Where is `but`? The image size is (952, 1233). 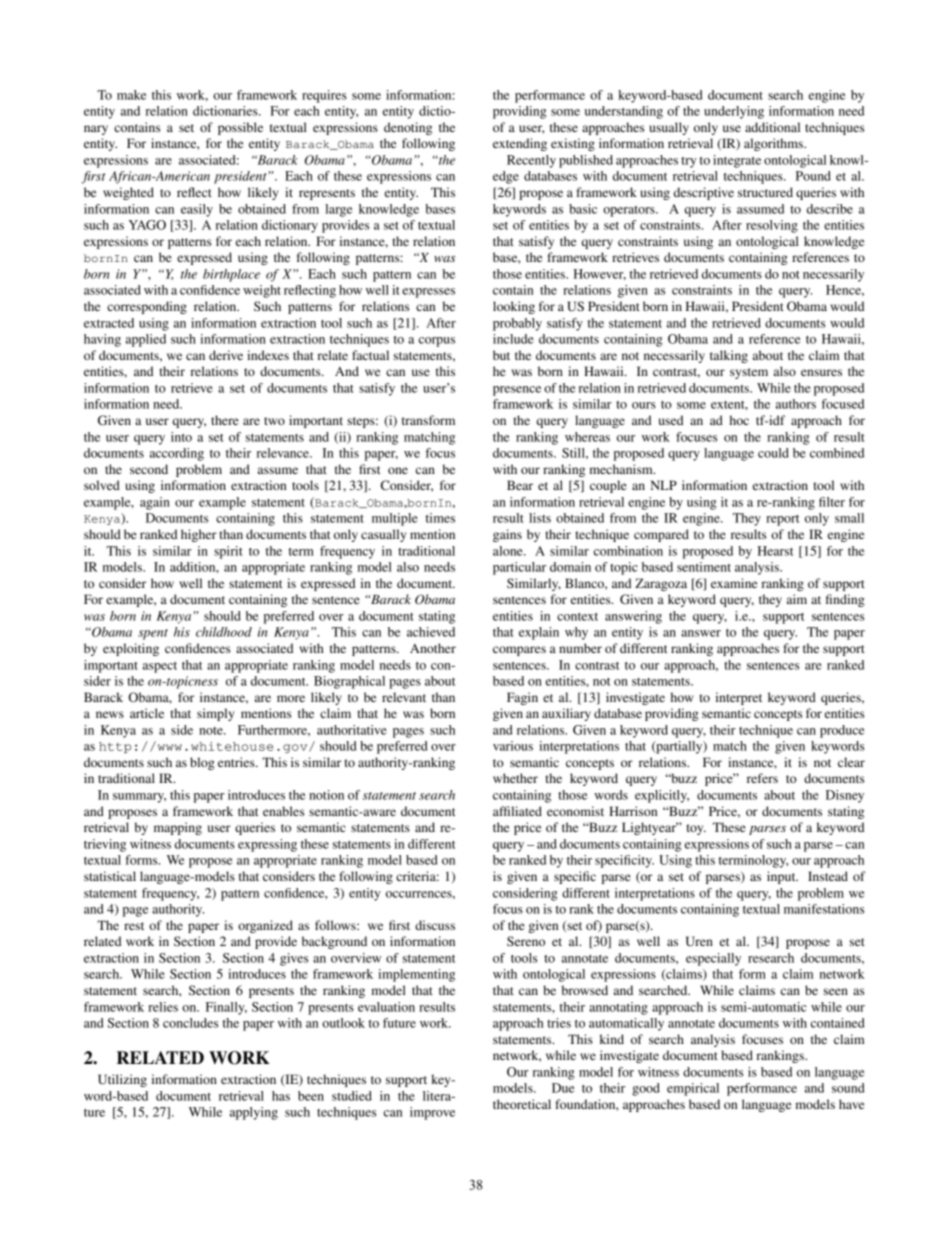 but is located at coordinates (501, 355).
